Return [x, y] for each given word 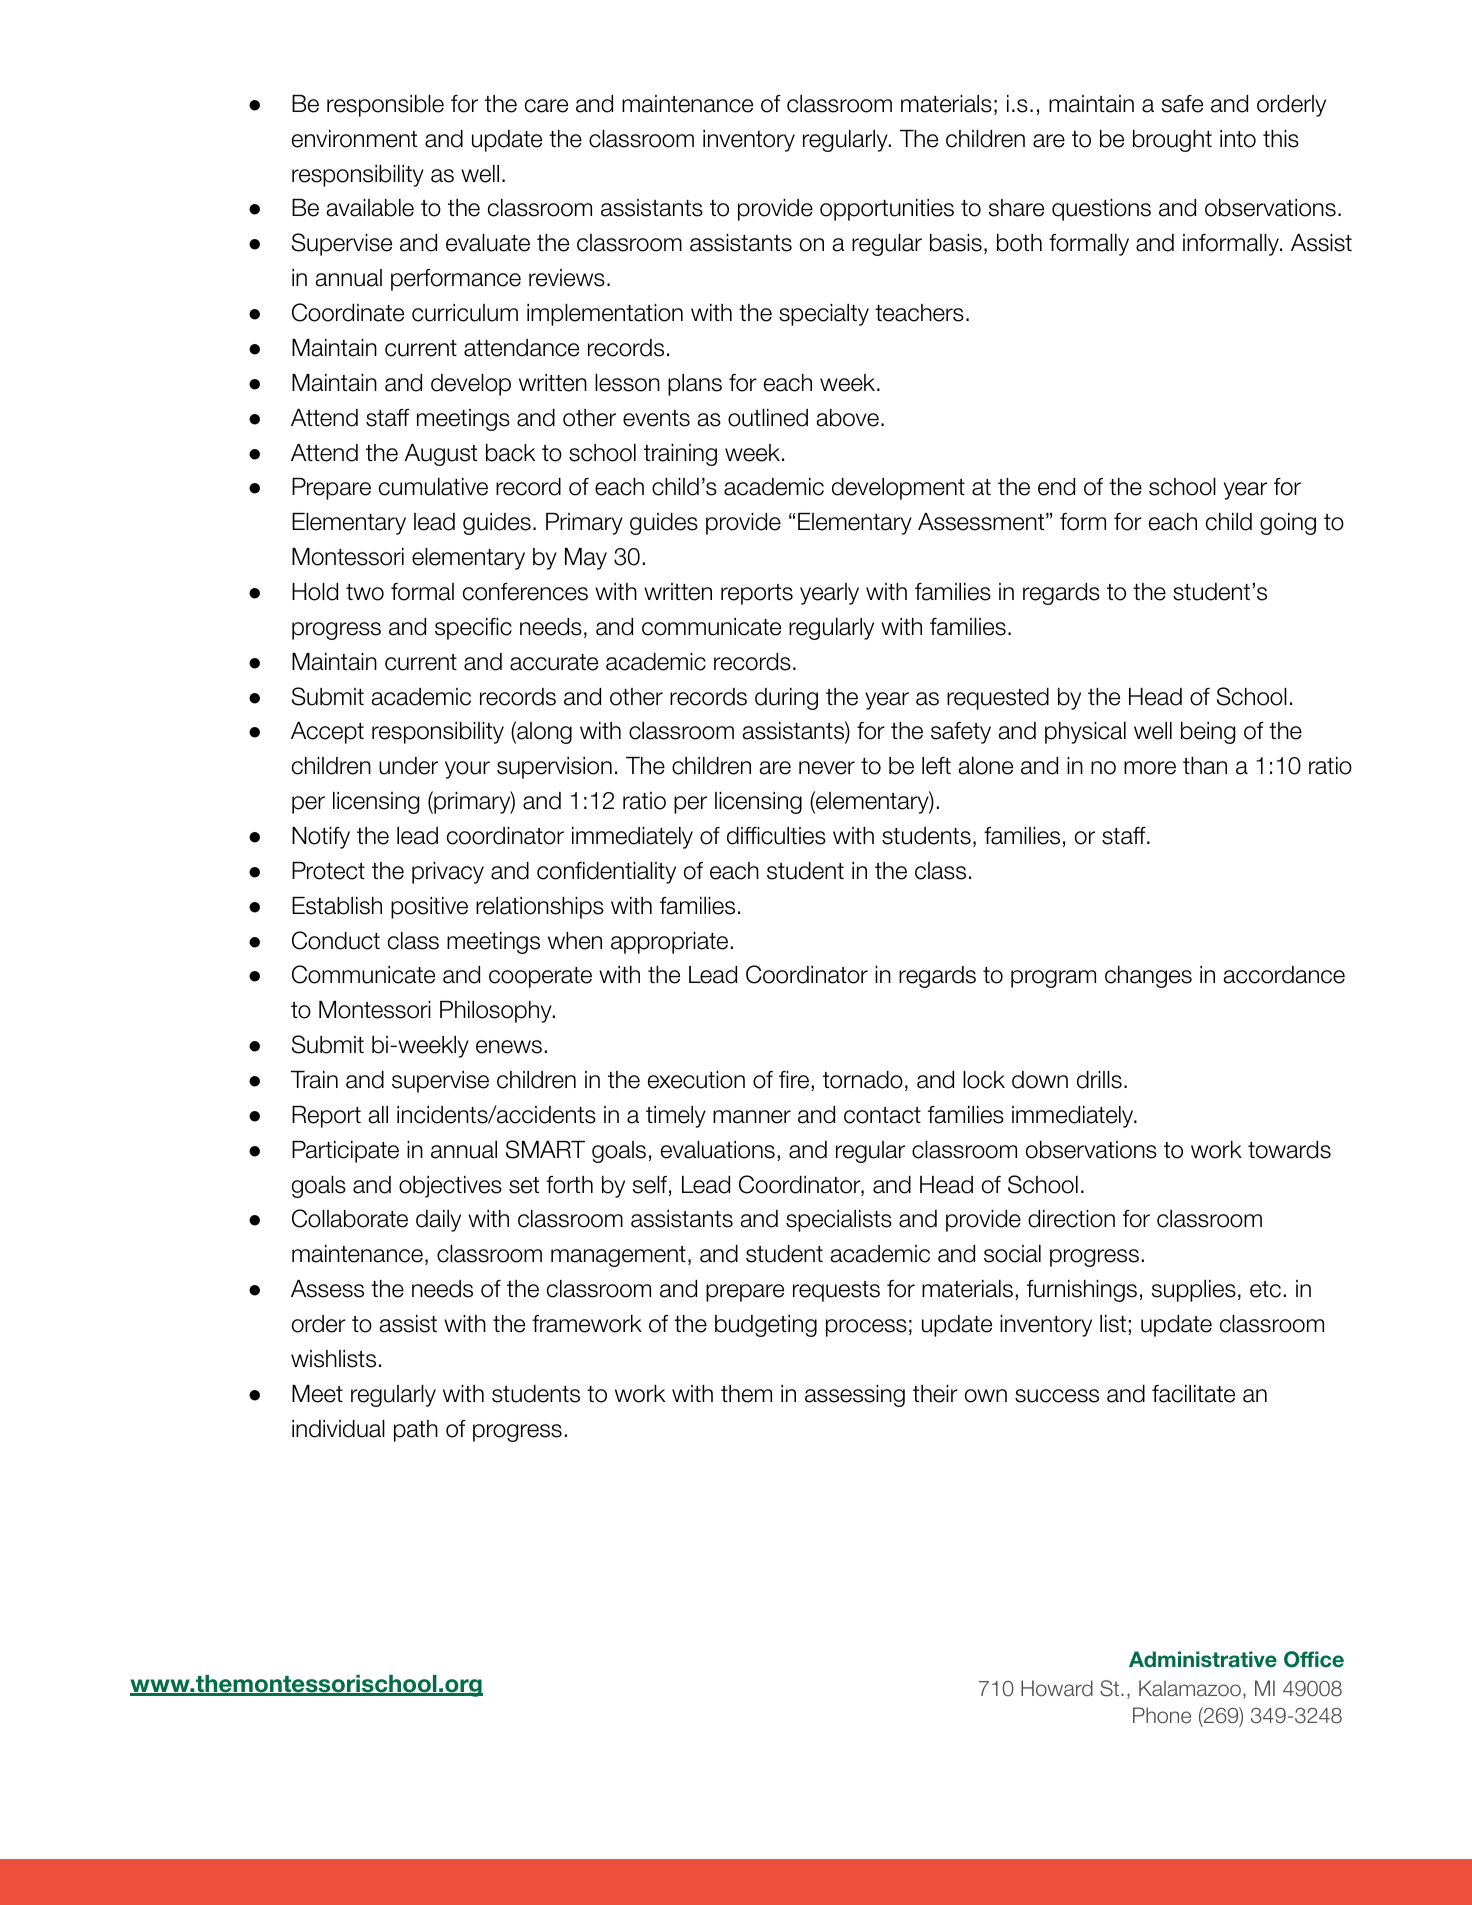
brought [1172, 141]
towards [1289, 1150]
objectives [450, 1187]
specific [473, 629]
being [1208, 733]
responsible [385, 106]
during [786, 699]
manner [752, 1117]
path [416, 1431]
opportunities [887, 210]
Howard [1057, 1688]
